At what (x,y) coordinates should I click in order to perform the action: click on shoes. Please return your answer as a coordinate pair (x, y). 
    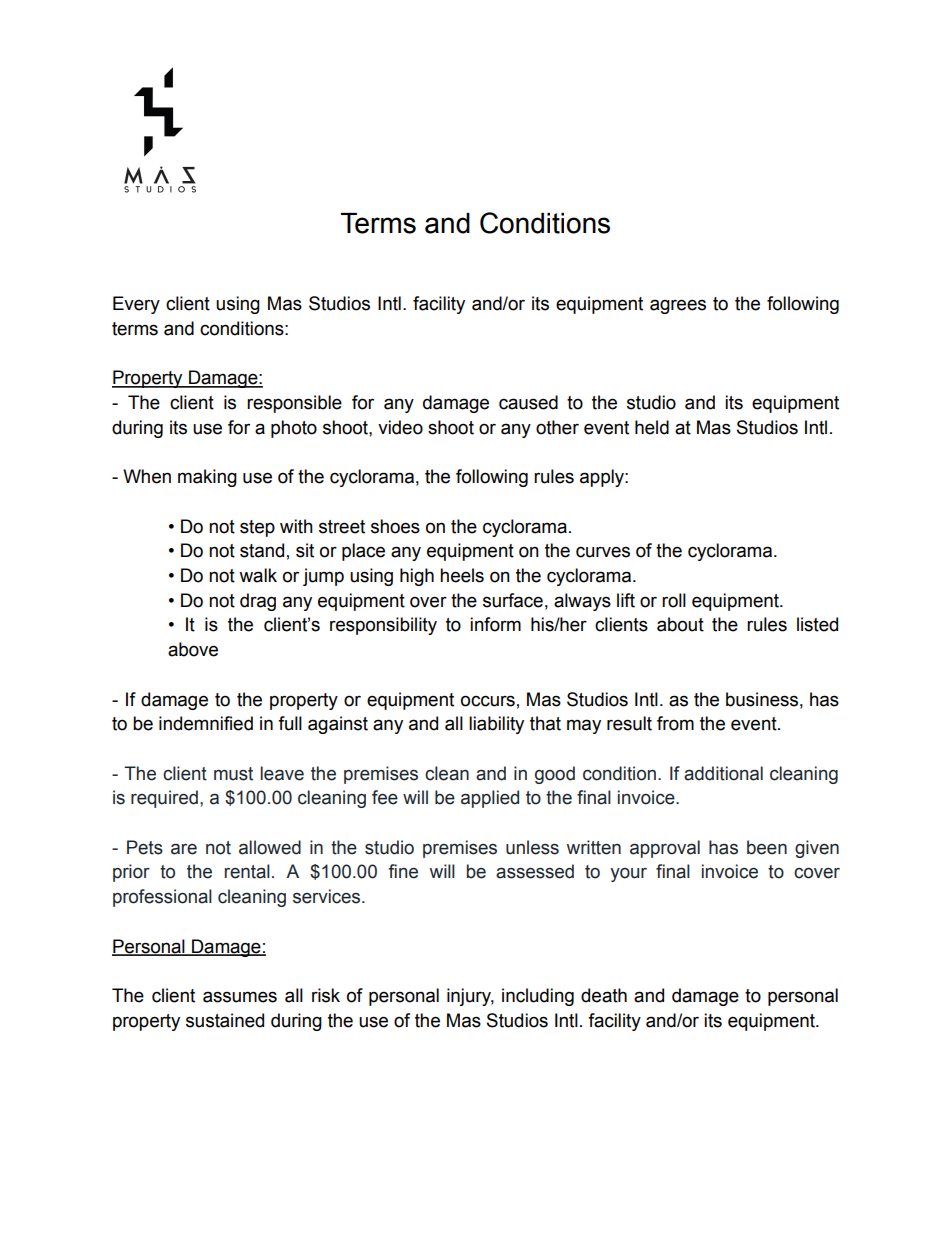
    Looking at the image, I should click on (395, 526).
